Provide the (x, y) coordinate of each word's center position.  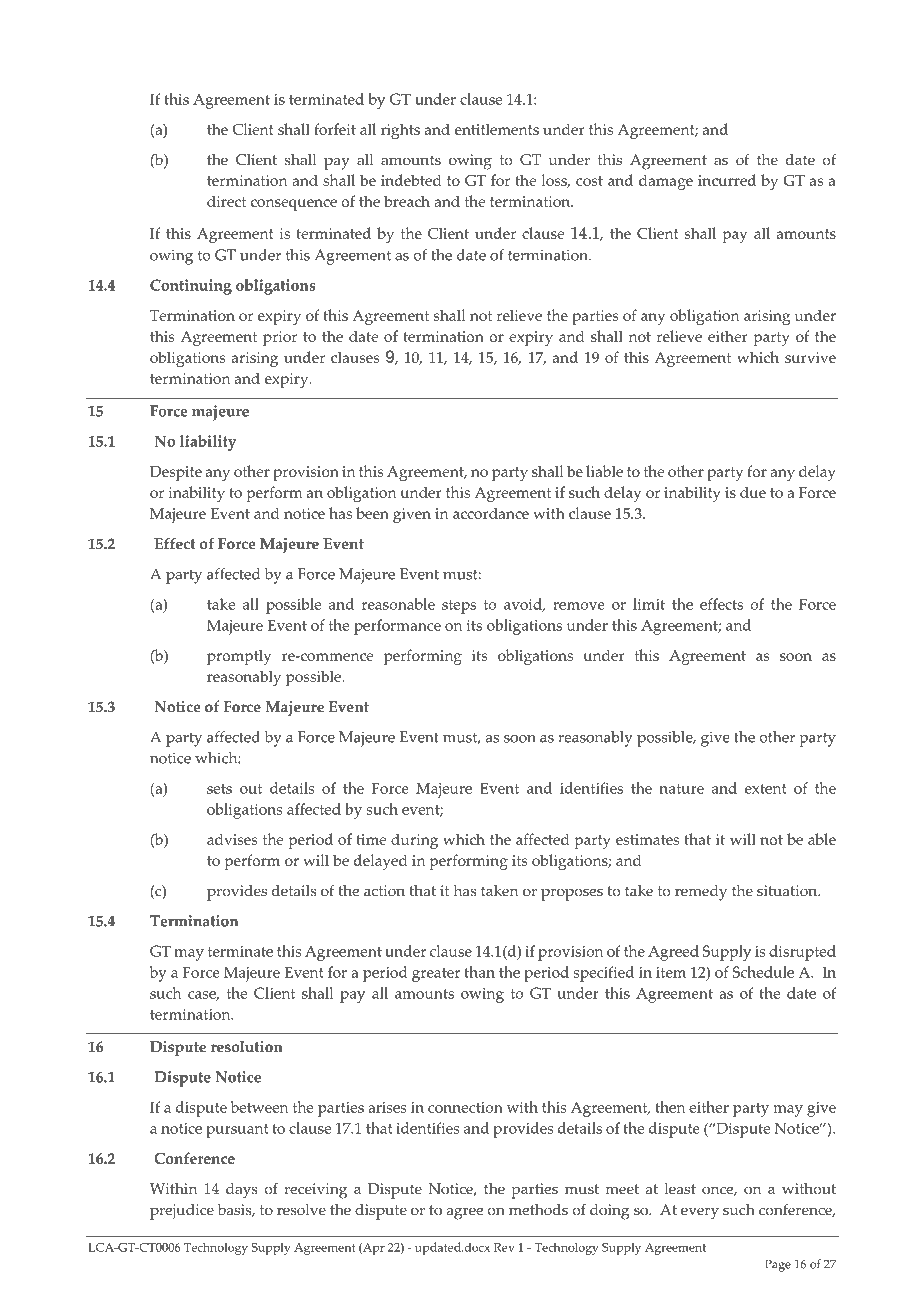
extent (765, 789)
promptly (239, 657)
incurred (727, 180)
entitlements (497, 129)
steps (459, 607)
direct (226, 201)
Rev (504, 1247)
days (242, 1191)
